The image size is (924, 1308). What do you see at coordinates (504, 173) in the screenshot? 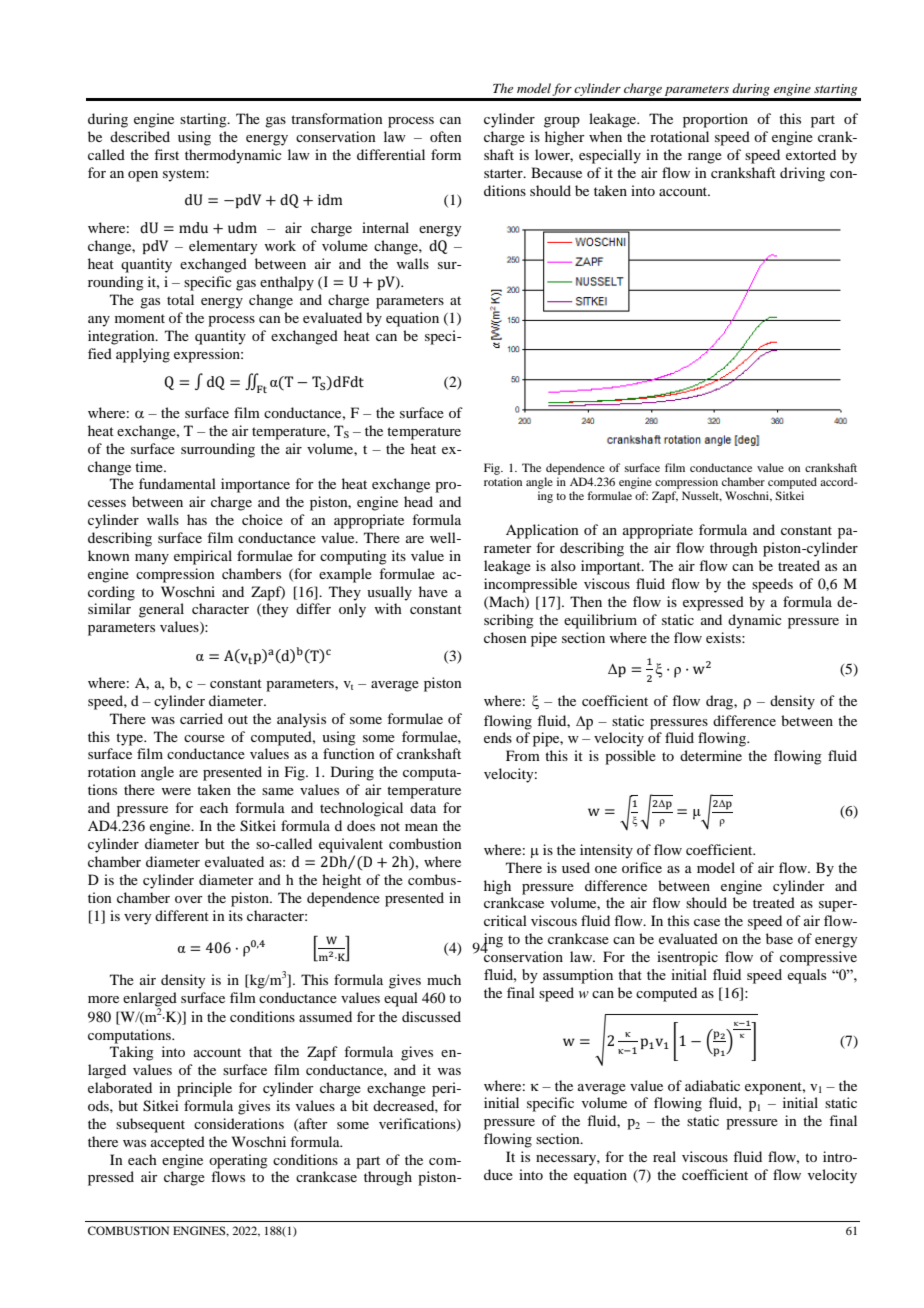
I see `starter` at bounding box center [504, 173].
